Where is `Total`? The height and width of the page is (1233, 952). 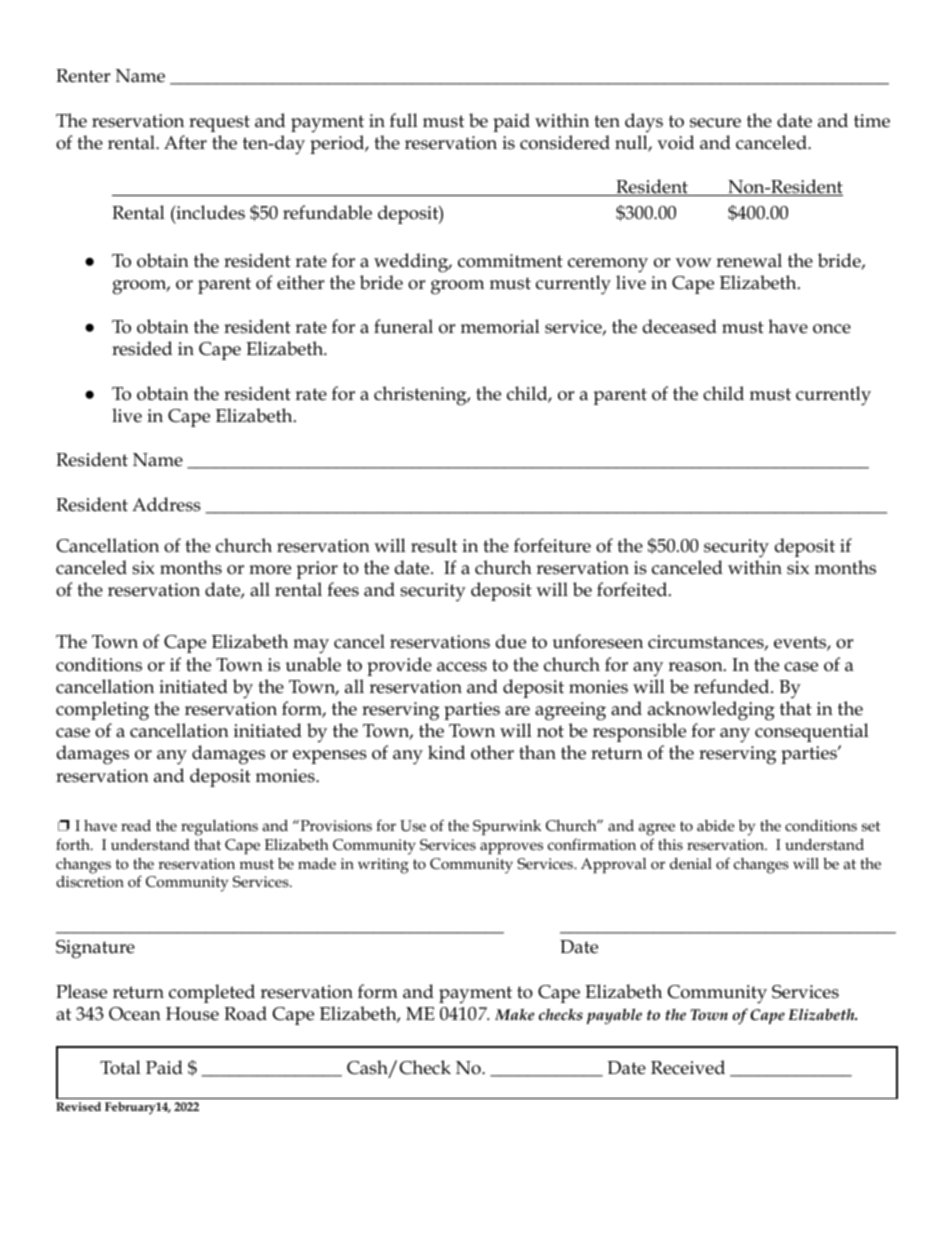
Total is located at coordinates (120, 1067).
